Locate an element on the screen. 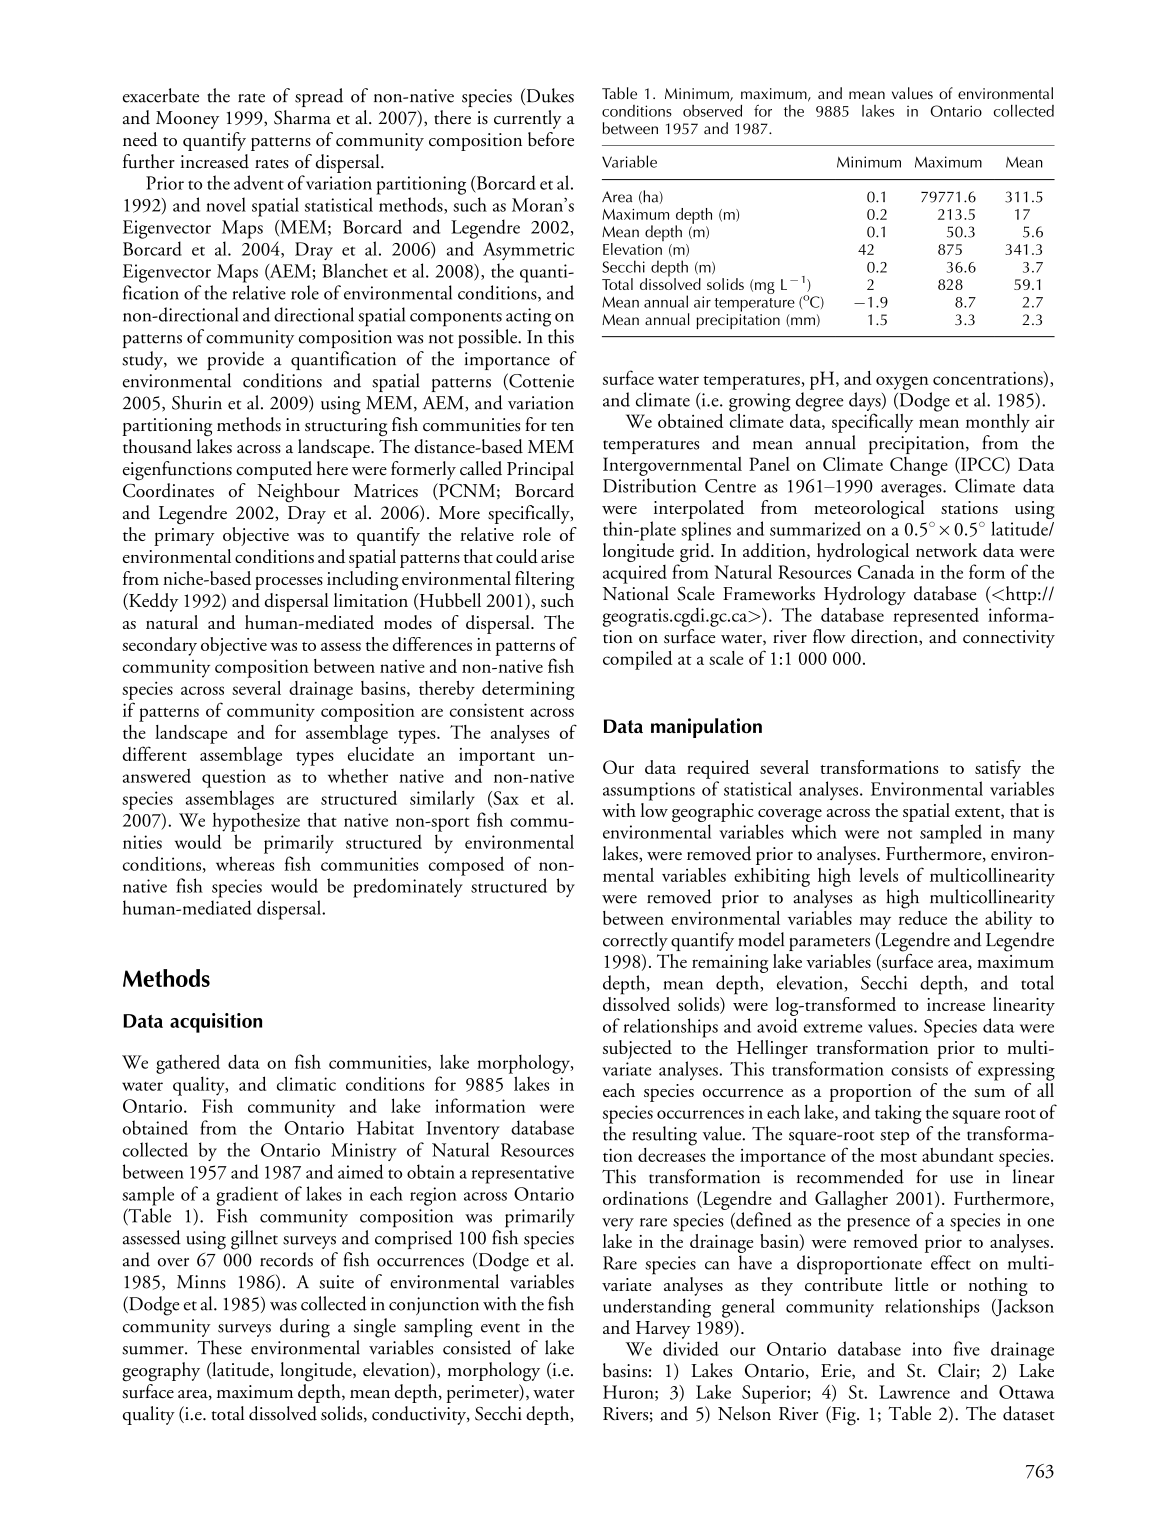 The width and height of the screenshot is (1165, 1531). These is located at coordinates (219, 1347).
